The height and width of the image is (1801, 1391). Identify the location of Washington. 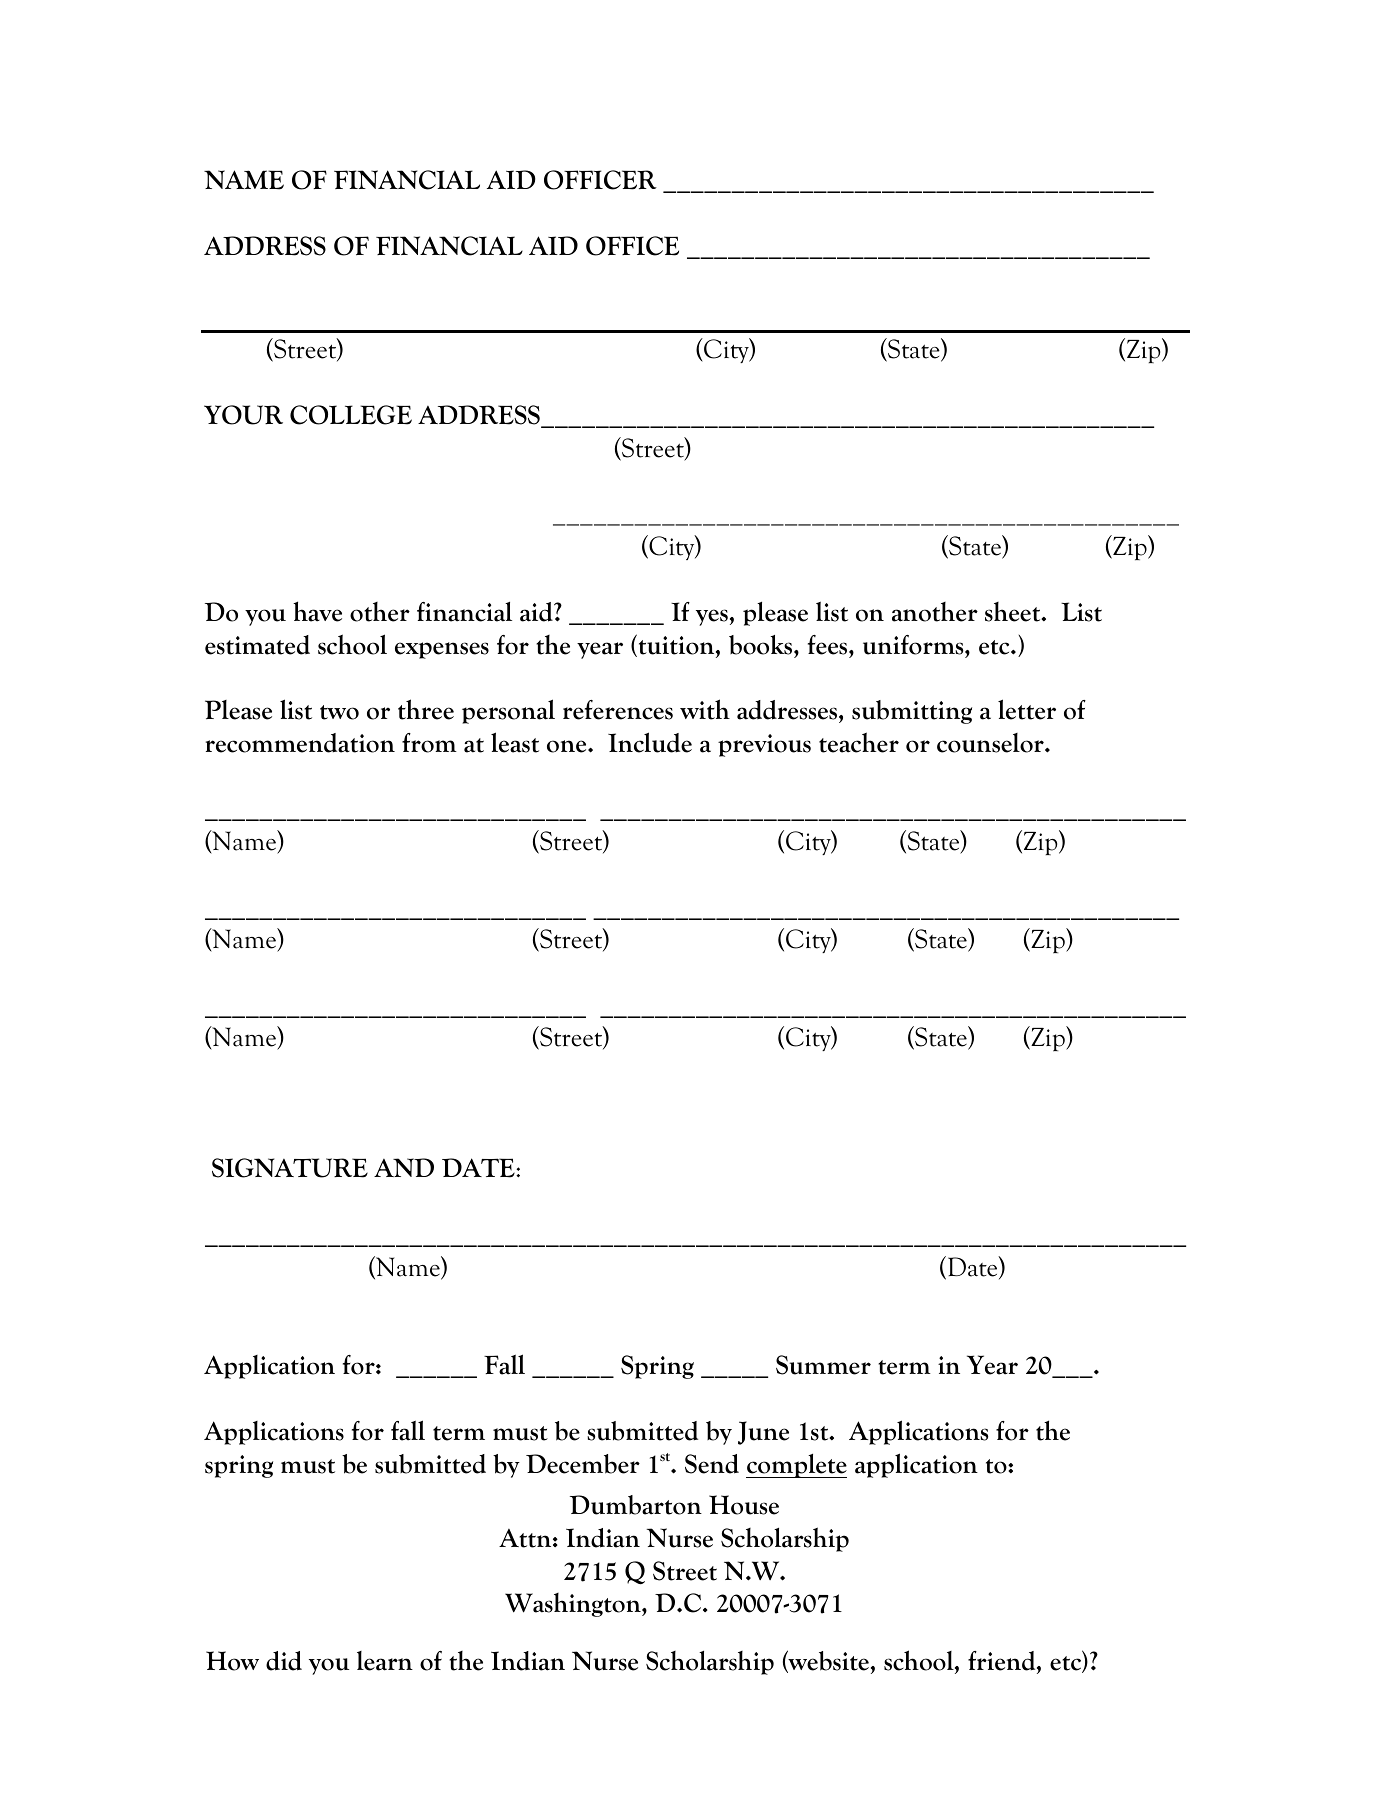
(574, 1605).
